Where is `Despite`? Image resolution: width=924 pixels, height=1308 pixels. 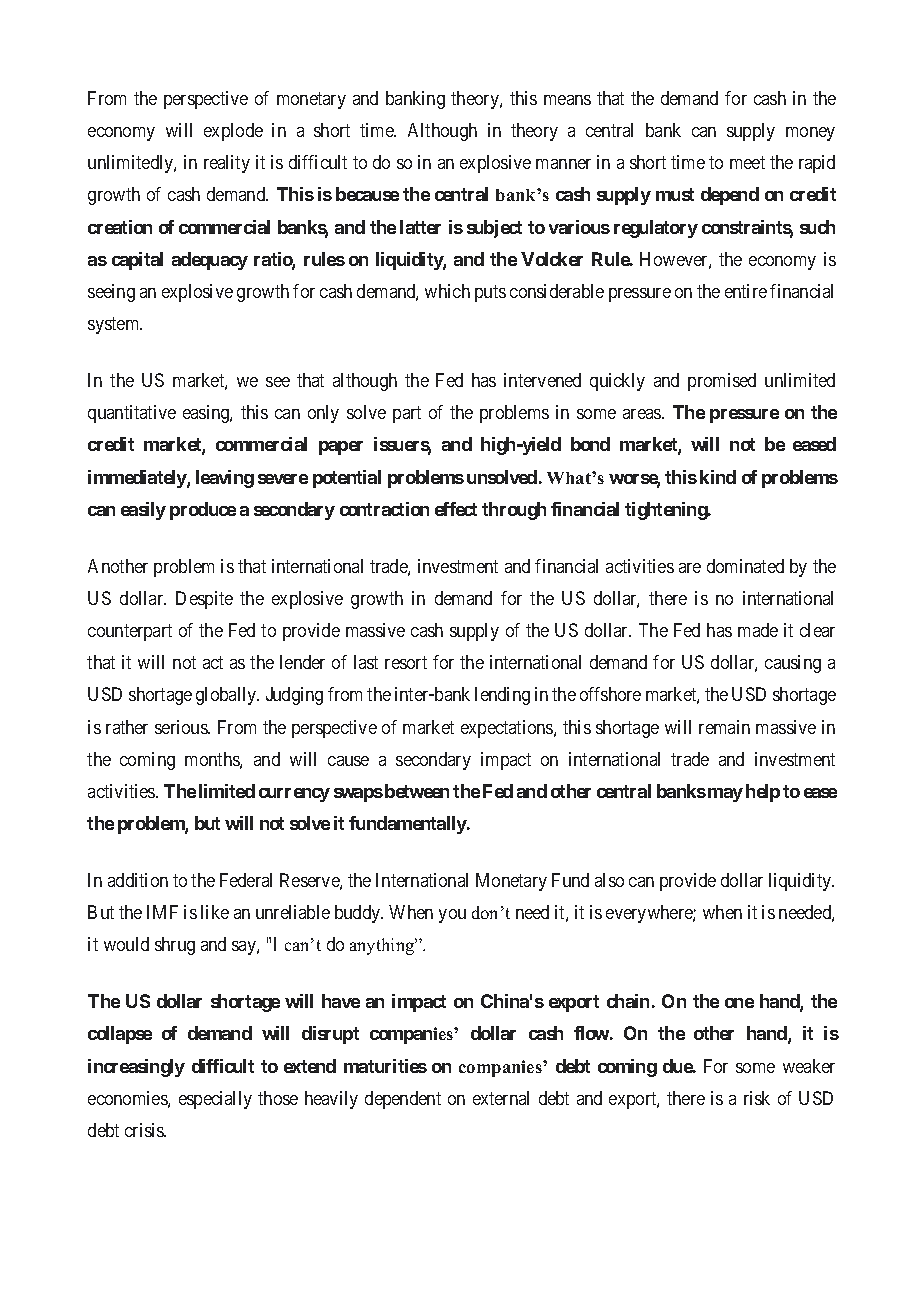 Despite is located at coordinates (204, 600).
